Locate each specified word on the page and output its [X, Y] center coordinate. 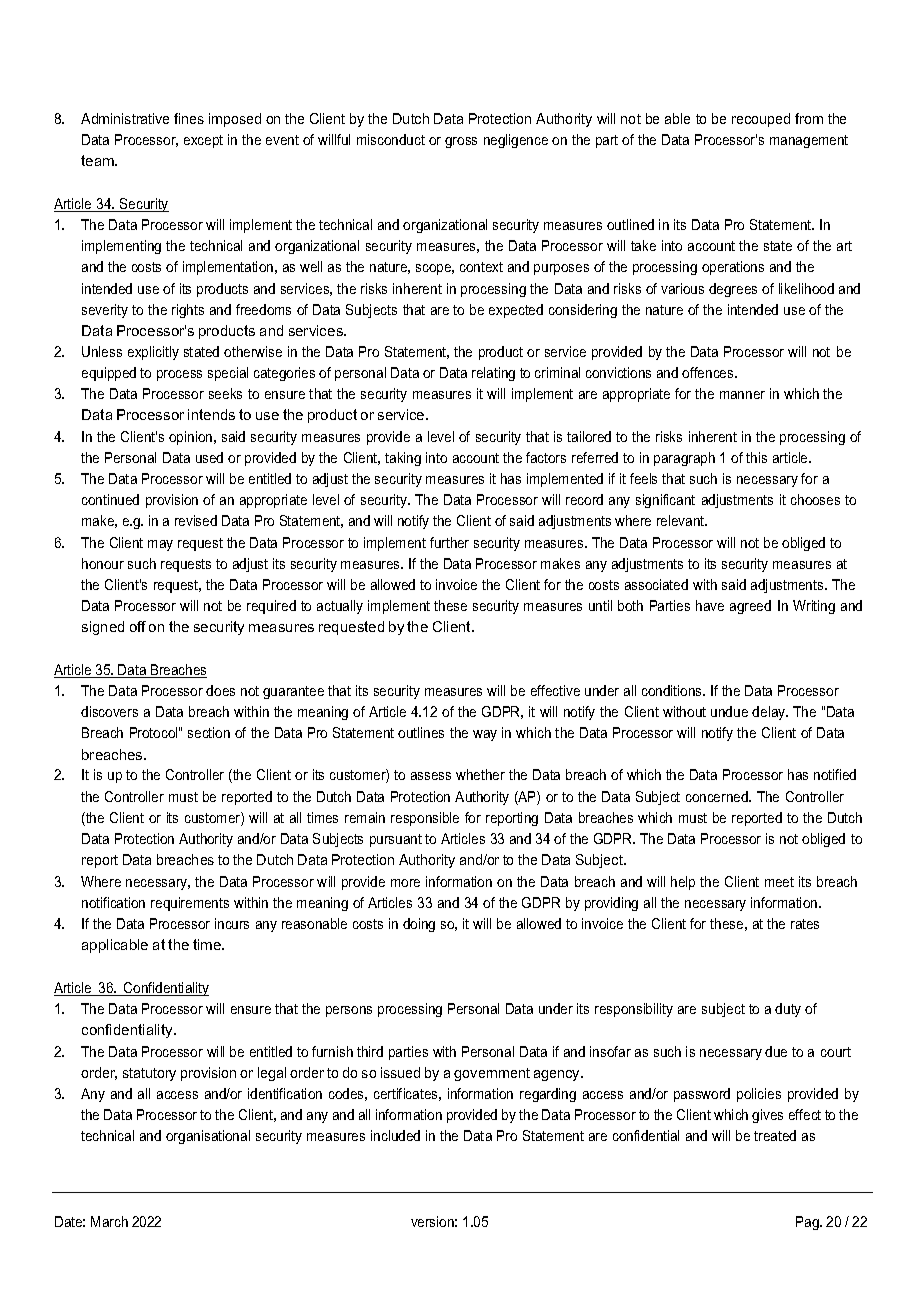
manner [742, 395]
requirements [190, 904]
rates [805, 924]
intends [211, 414]
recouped [761, 120]
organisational [208, 1137]
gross [461, 142]
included [395, 1135]
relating [493, 374]
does [220, 690]
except [203, 141]
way [485, 735]
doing [419, 925]
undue [729, 711]
